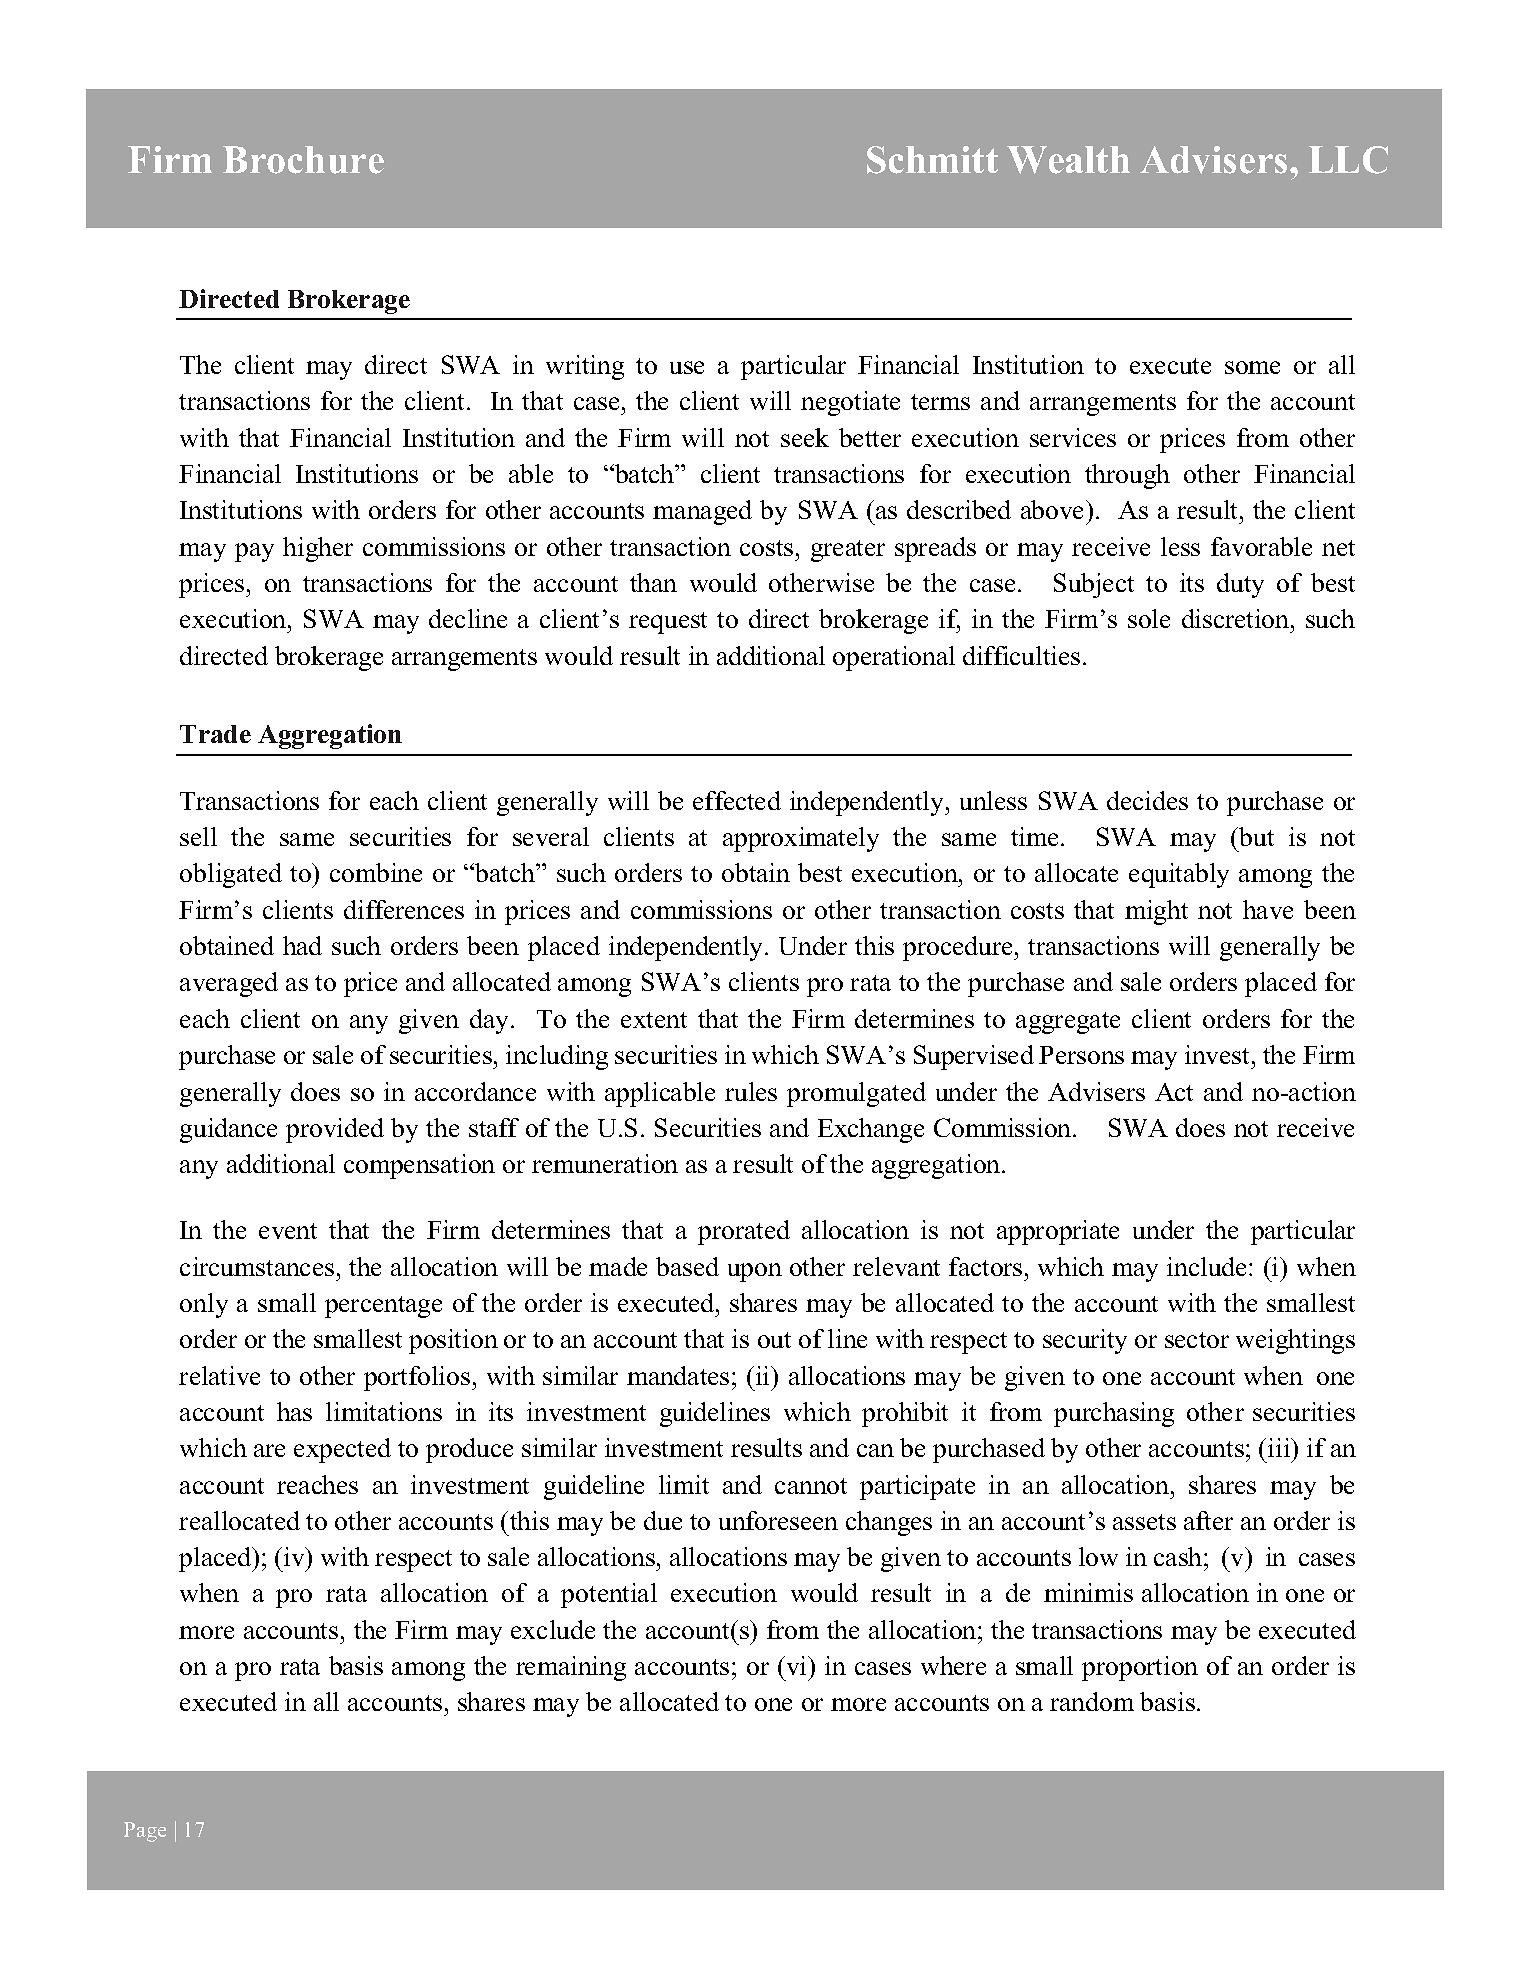 Image resolution: width=1528 pixels, height=1978 pixels. Describe the element at coordinates (585, 367) in the screenshot. I see `writing` at that location.
